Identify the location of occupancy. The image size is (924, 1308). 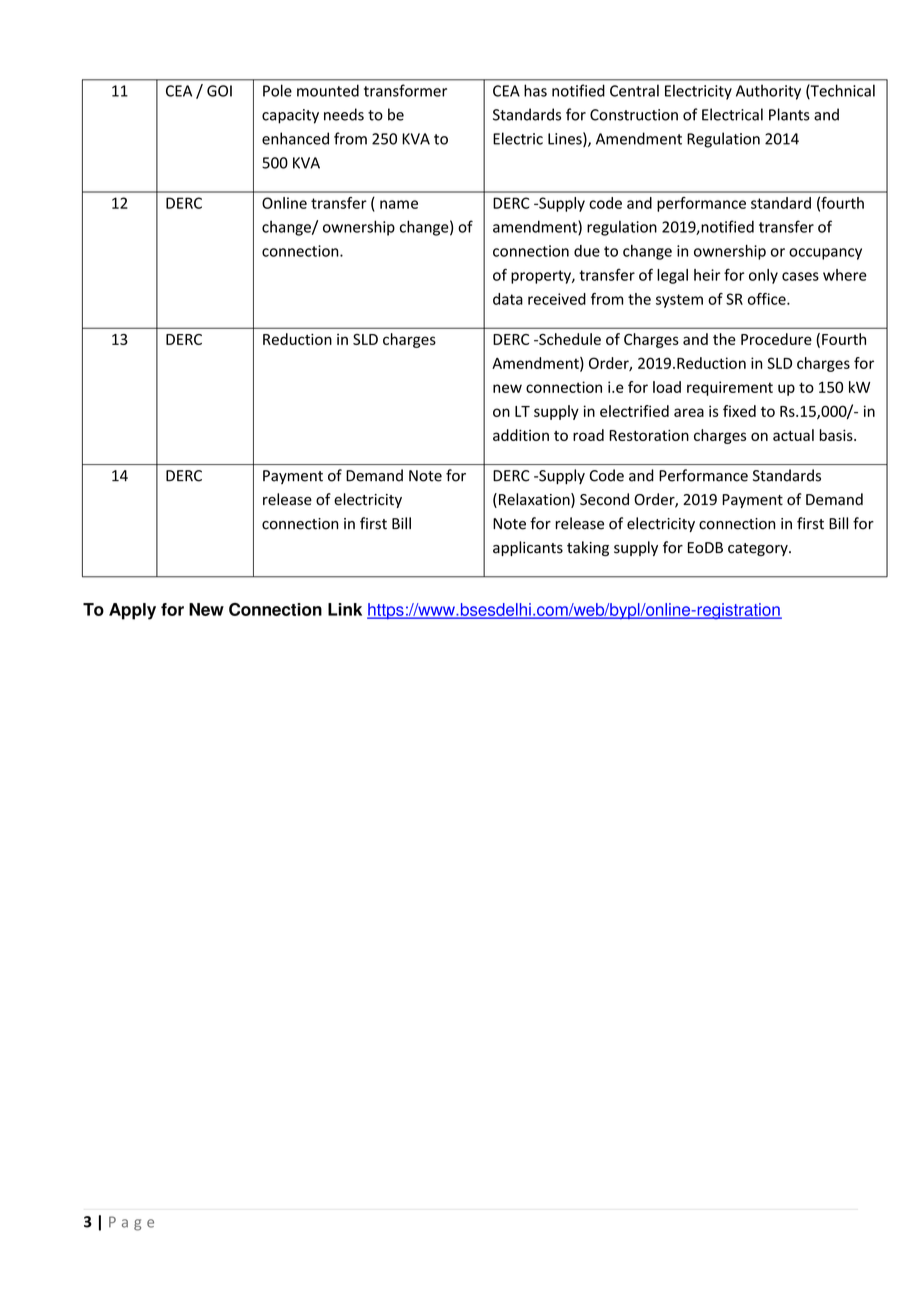
(825, 254).
